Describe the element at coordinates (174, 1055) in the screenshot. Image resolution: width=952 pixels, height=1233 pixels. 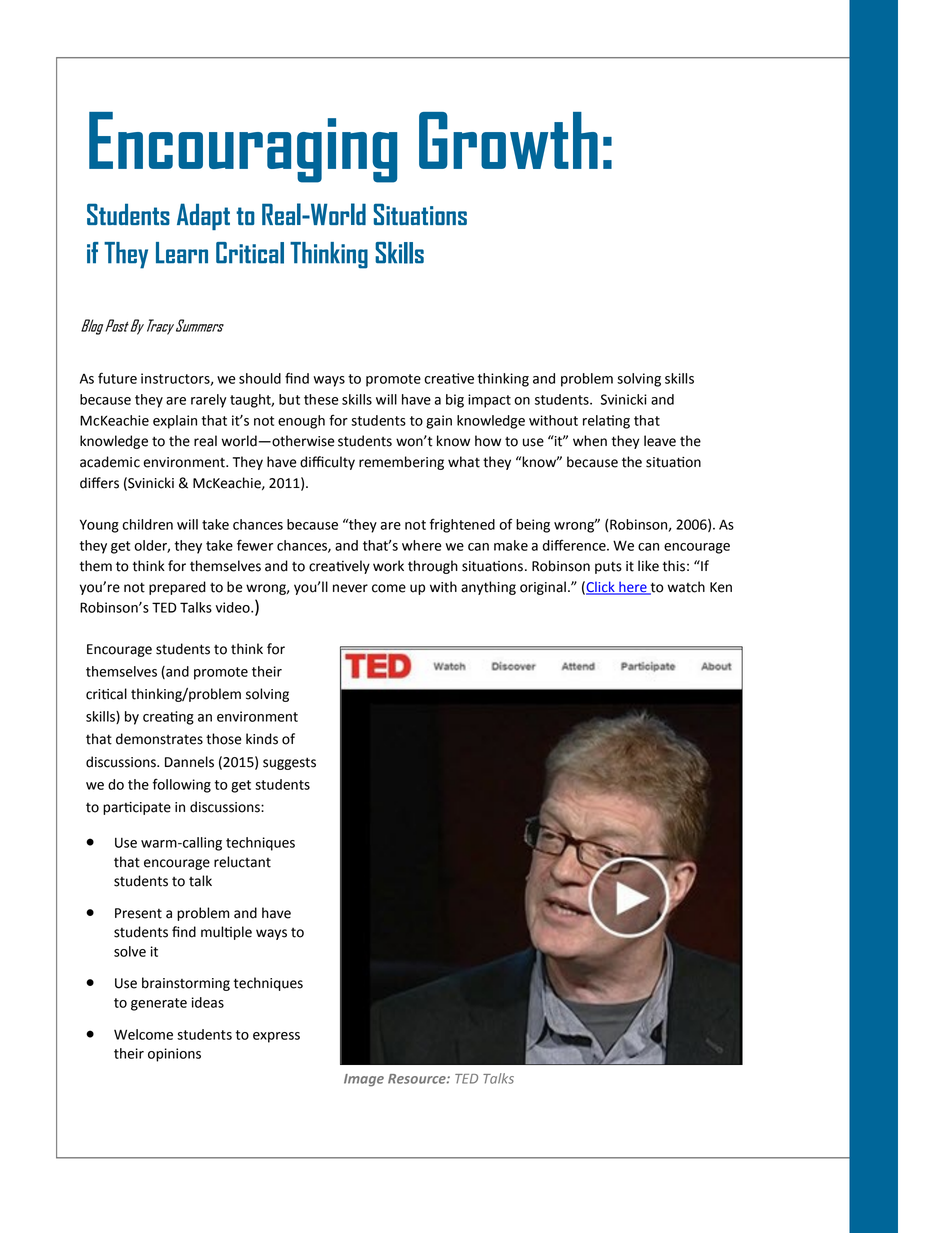
I see `opinions` at that location.
